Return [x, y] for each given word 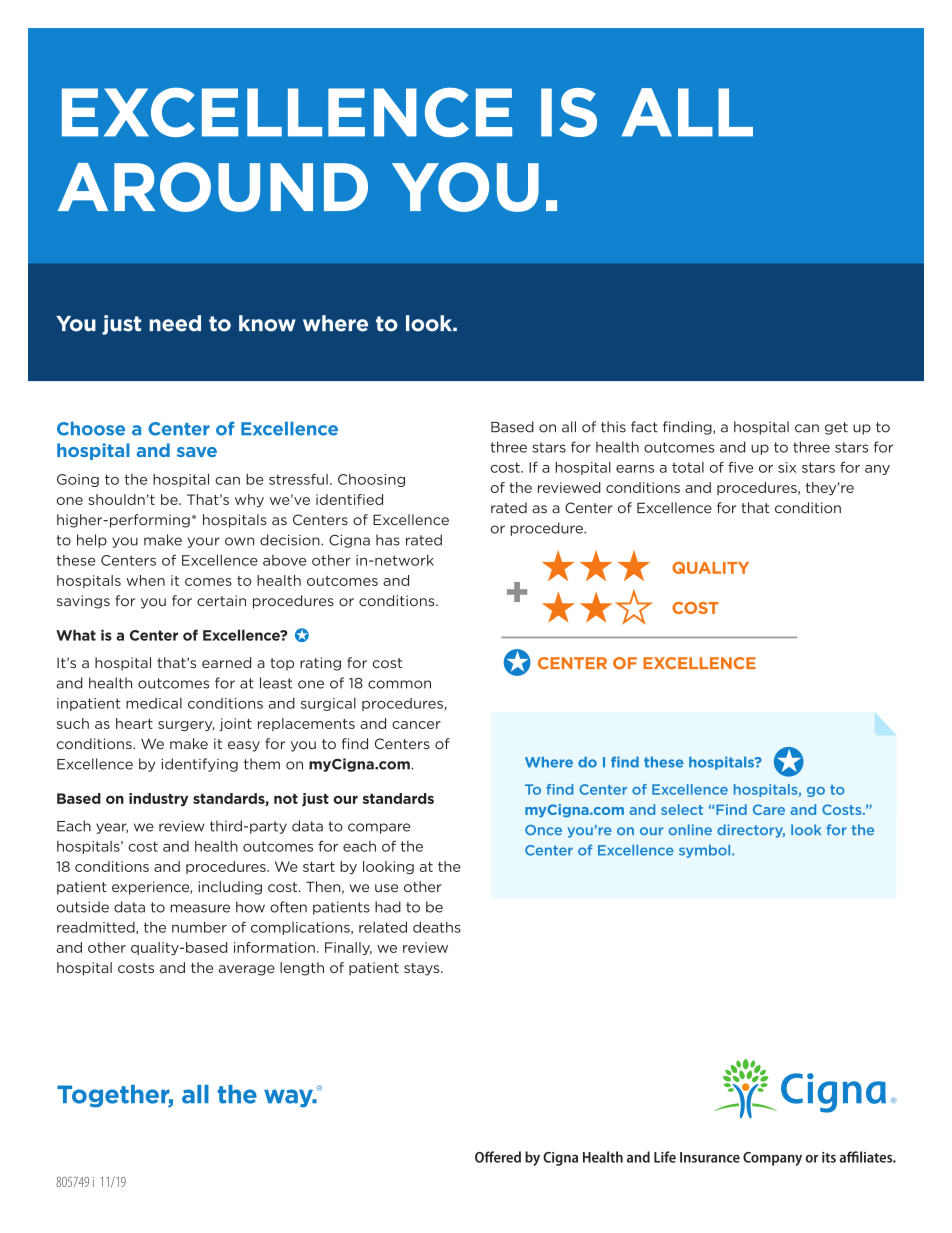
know [267, 323]
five [740, 467]
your [204, 542]
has [388, 540]
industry [158, 799]
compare [379, 828]
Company [772, 1159]
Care [769, 809]
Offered [498, 1157]
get [836, 428]
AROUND [213, 187]
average [247, 970]
